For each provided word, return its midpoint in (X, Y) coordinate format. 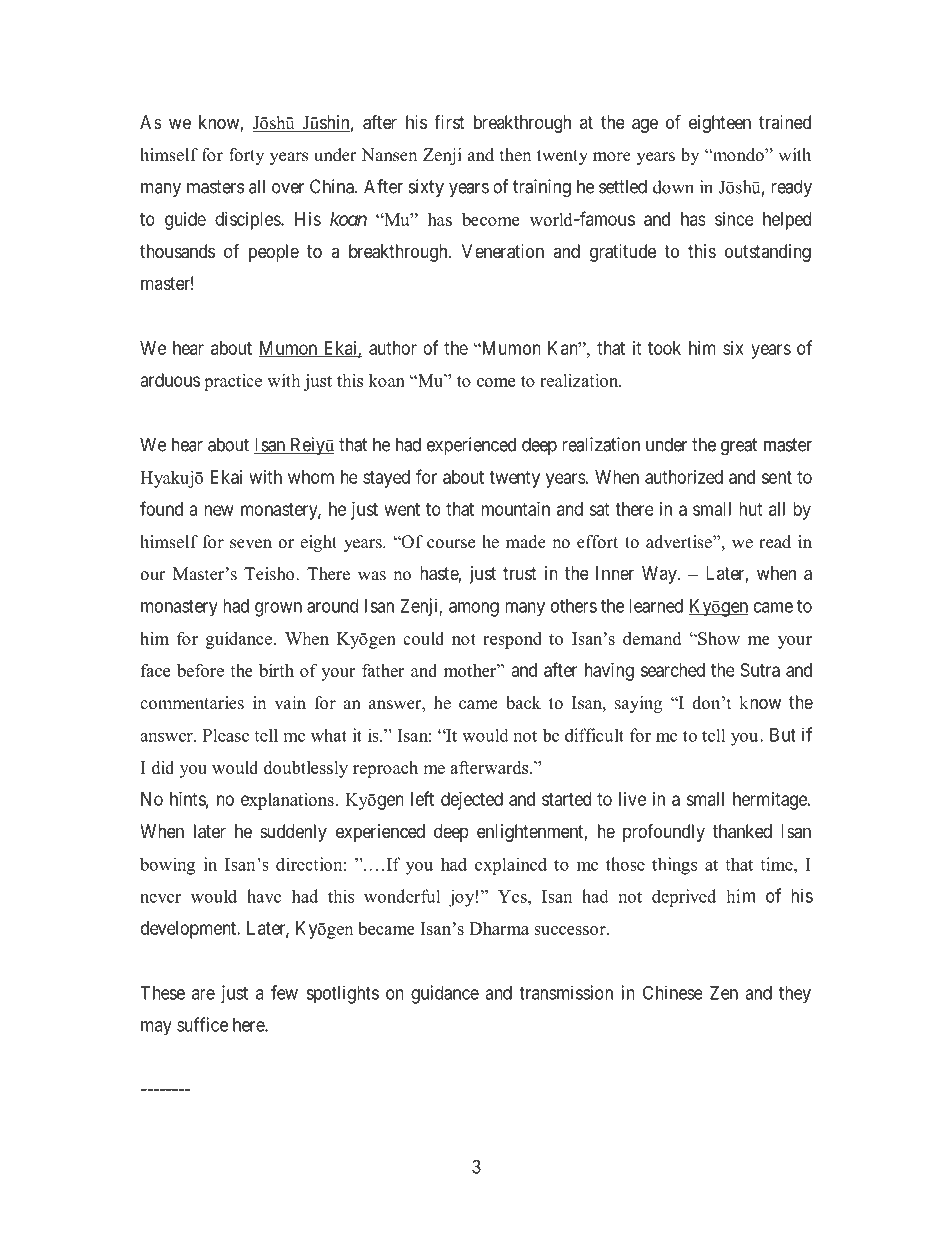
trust (520, 573)
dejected (472, 801)
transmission (566, 992)
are (203, 994)
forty (246, 156)
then (515, 155)
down (673, 187)
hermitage (771, 801)
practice (233, 382)
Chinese (673, 992)
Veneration (503, 251)
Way (660, 575)
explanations (288, 801)
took (664, 348)
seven (251, 544)
